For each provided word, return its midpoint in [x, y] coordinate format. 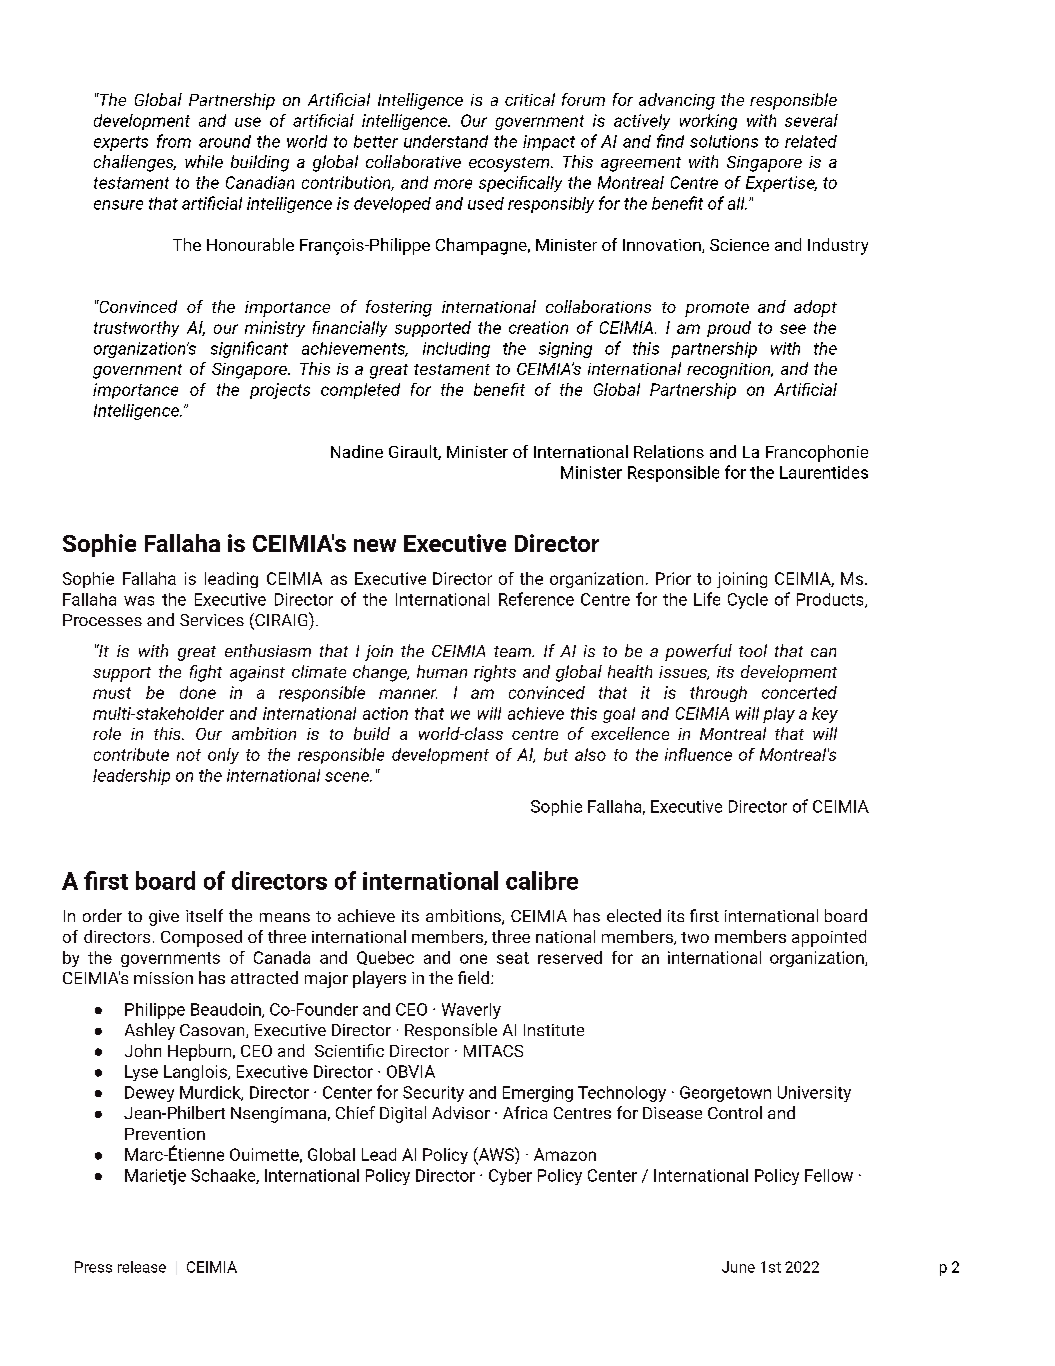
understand [446, 141]
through [718, 694]
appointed [829, 938]
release [142, 1267]
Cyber [510, 1177]
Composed [201, 938]
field [475, 977]
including [456, 350]
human [442, 671]
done [198, 692]
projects [280, 391]
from [174, 141]
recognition [730, 371]
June [738, 1267]
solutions [724, 141]
